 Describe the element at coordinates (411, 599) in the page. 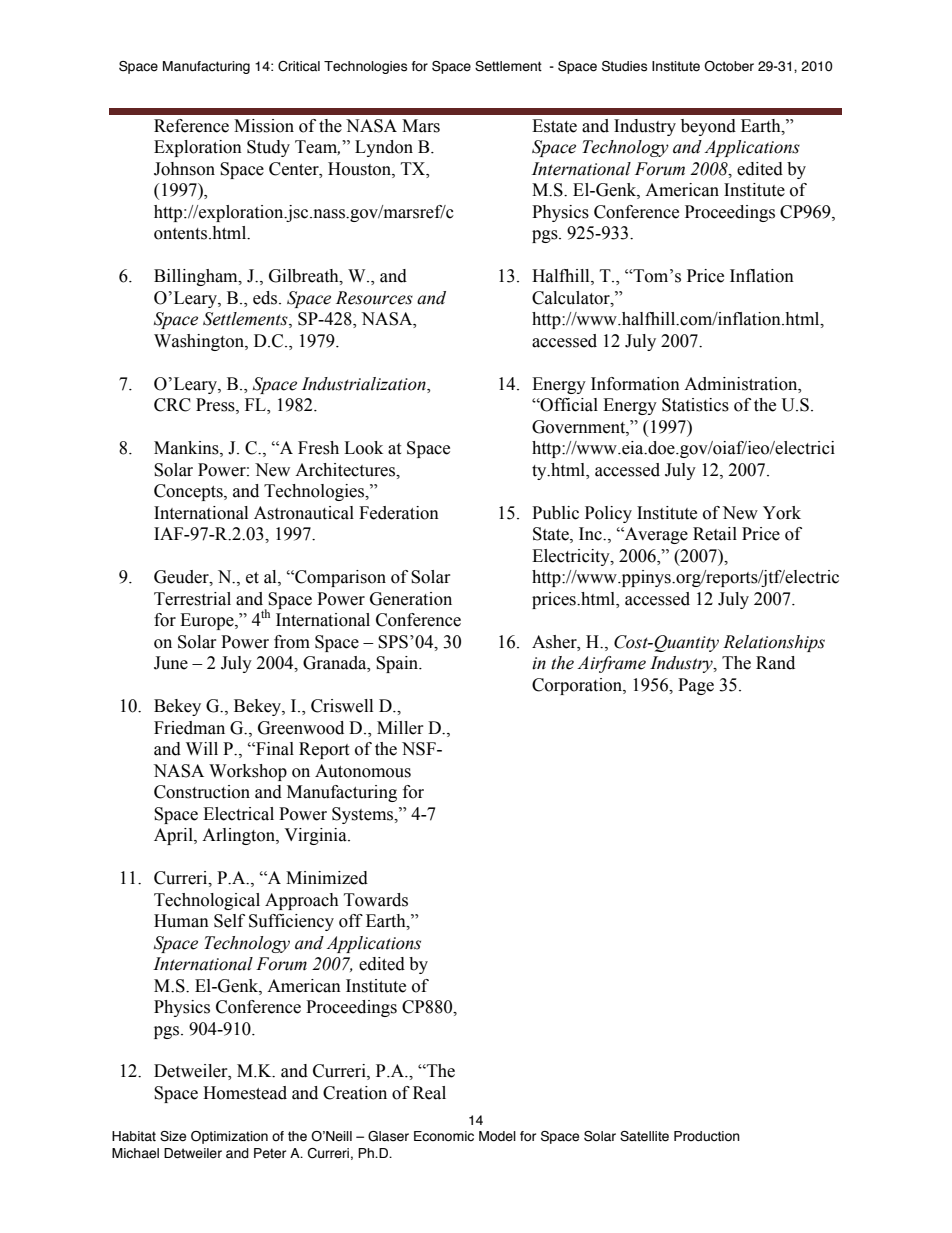

I see `Generation` at that location.
